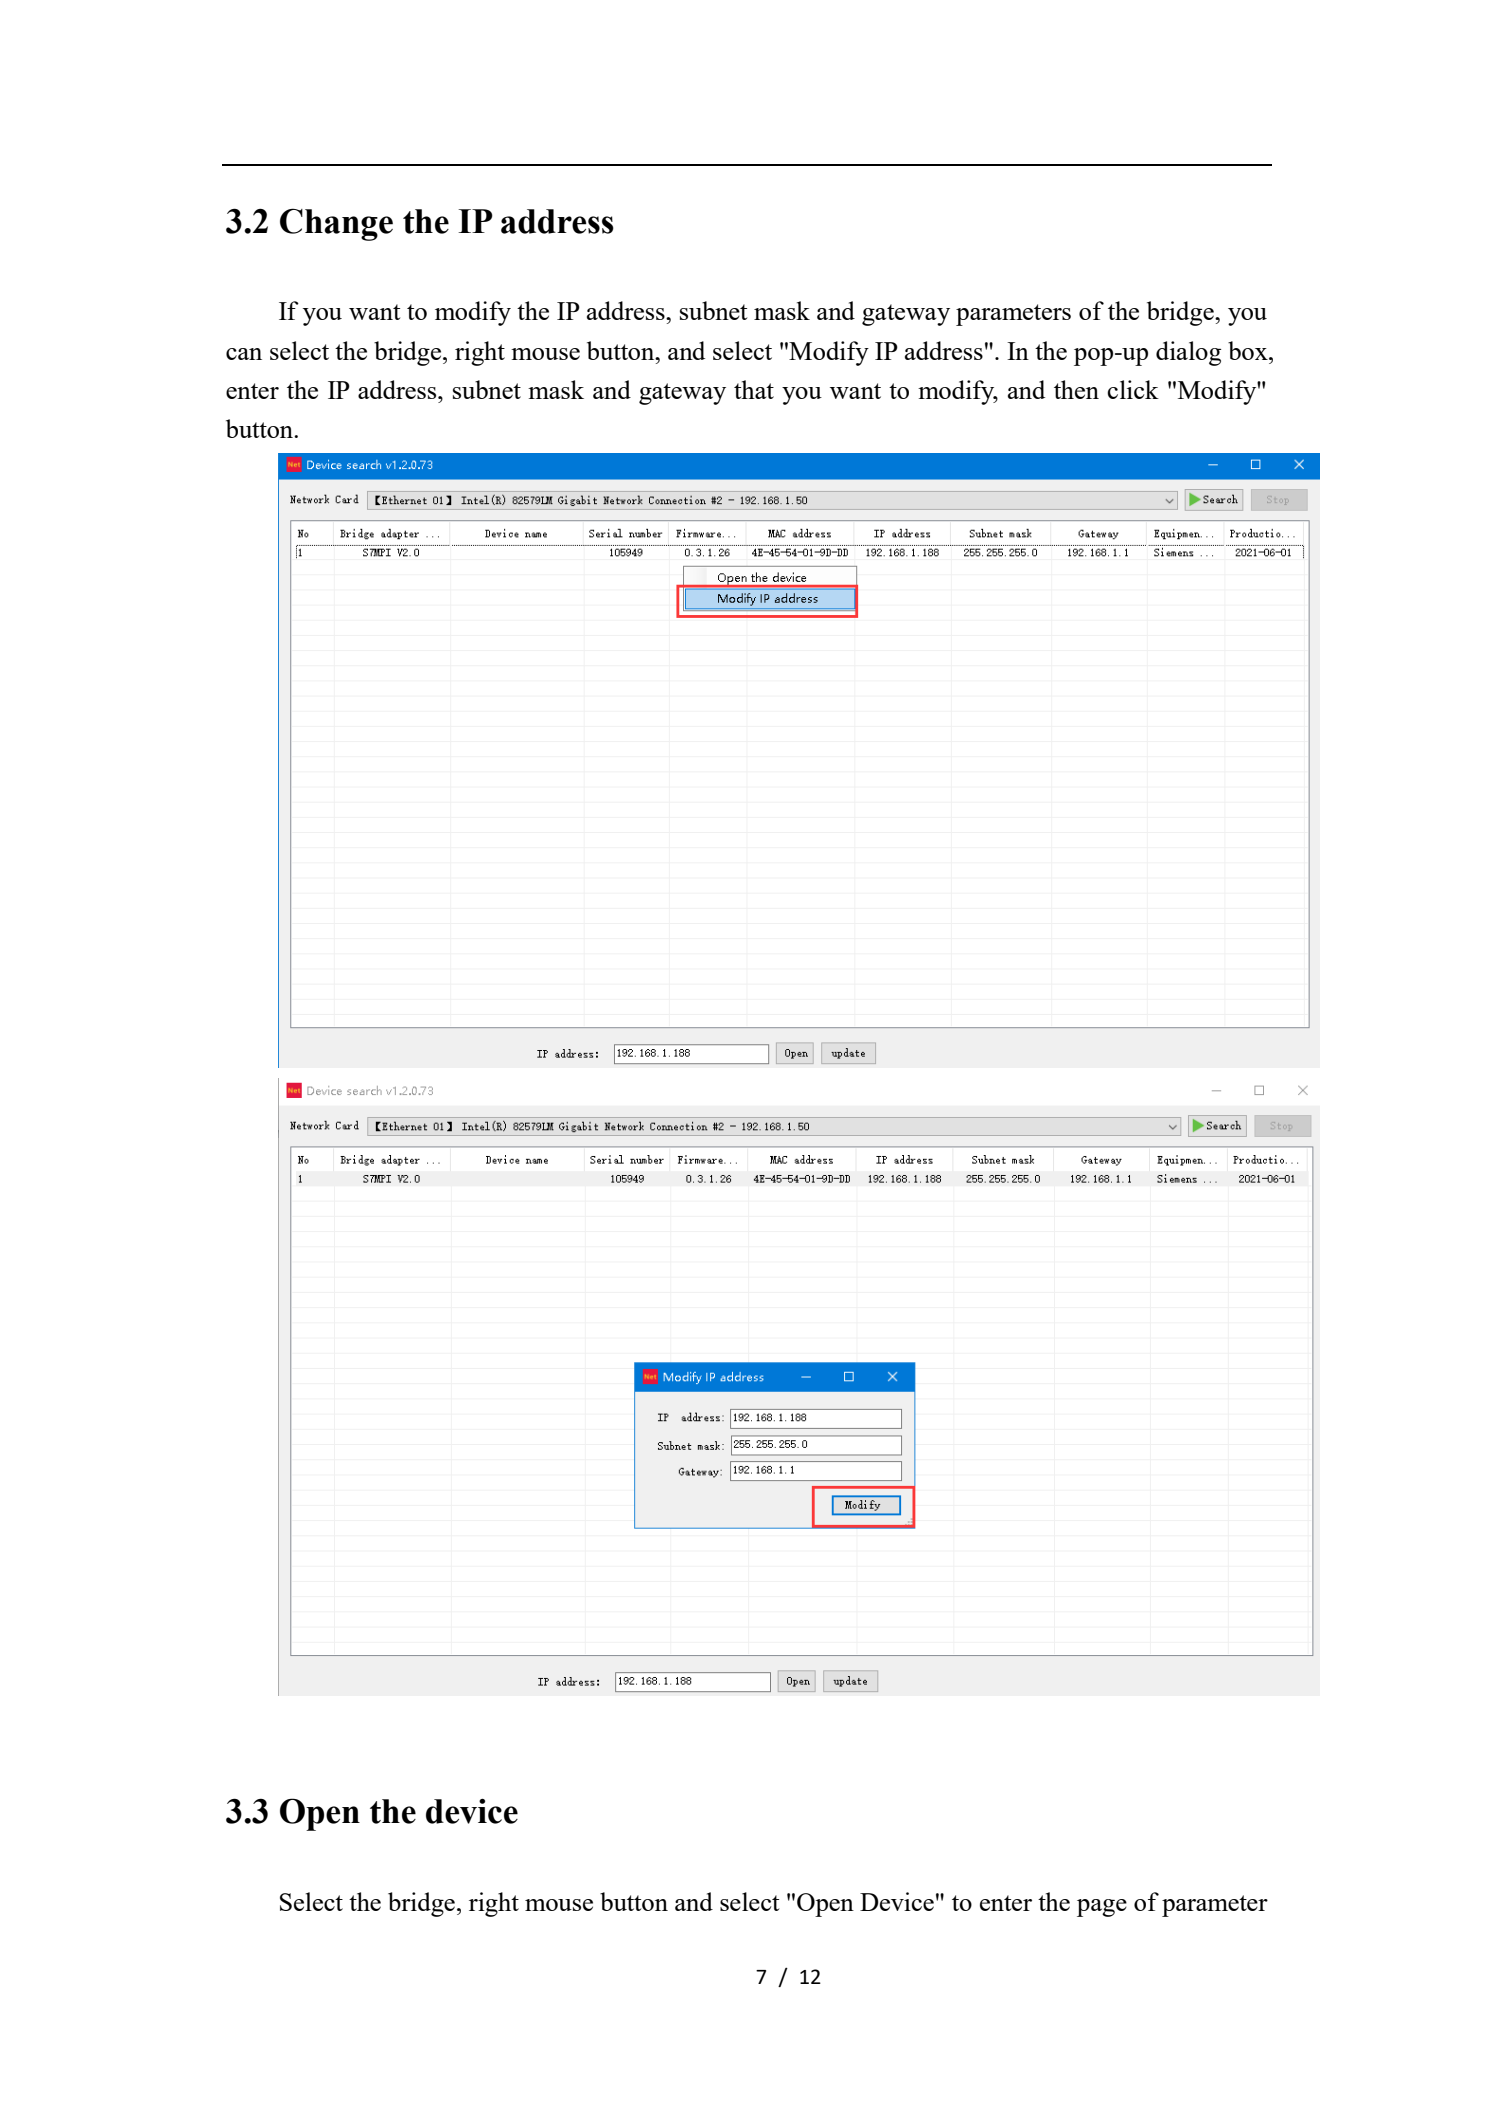  Describe the element at coordinates (244, 354) in the screenshot. I see `can` at that location.
